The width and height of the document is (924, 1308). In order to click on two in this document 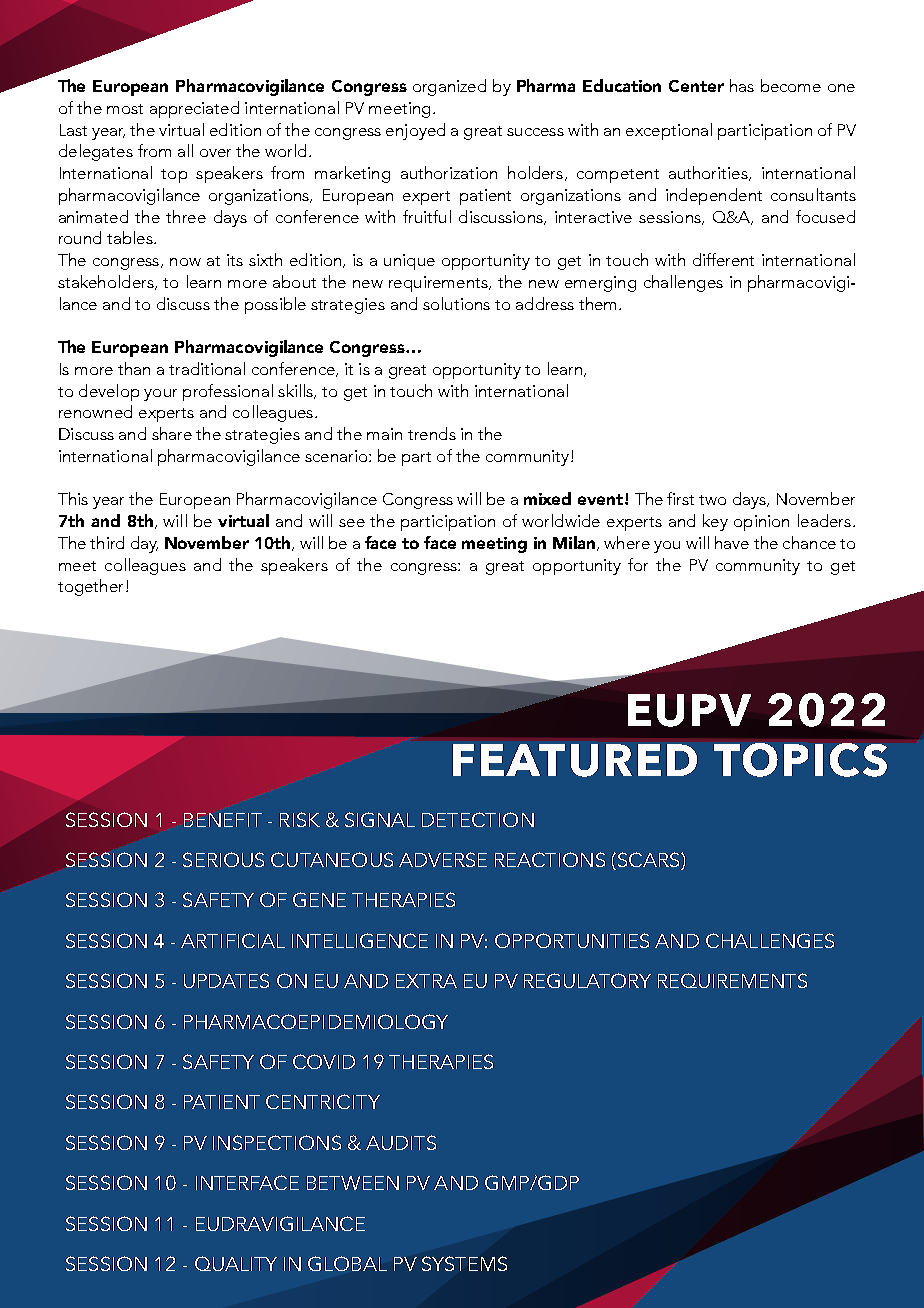, I will do `click(712, 500)`.
